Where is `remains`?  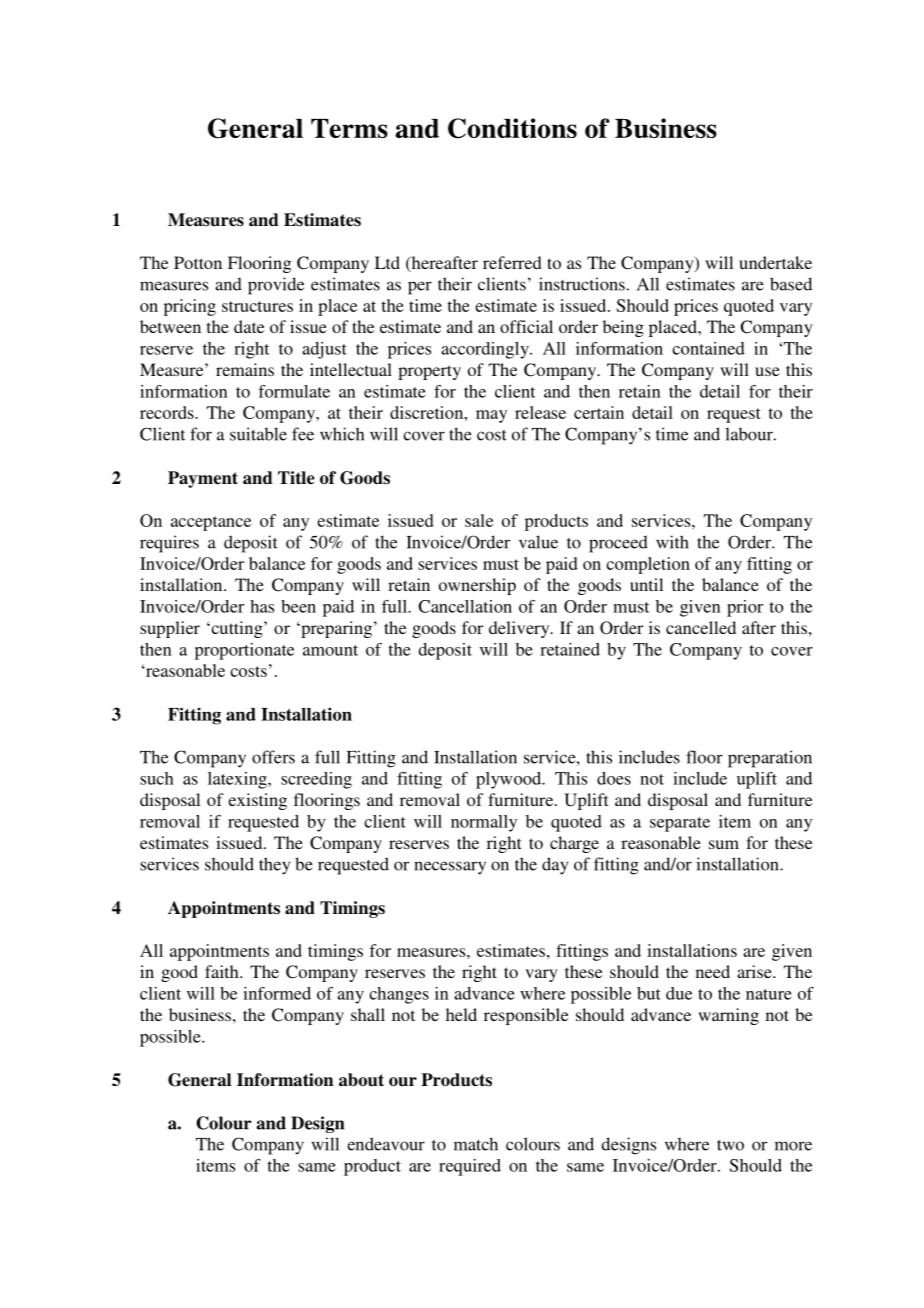 remains is located at coordinates (245, 369).
